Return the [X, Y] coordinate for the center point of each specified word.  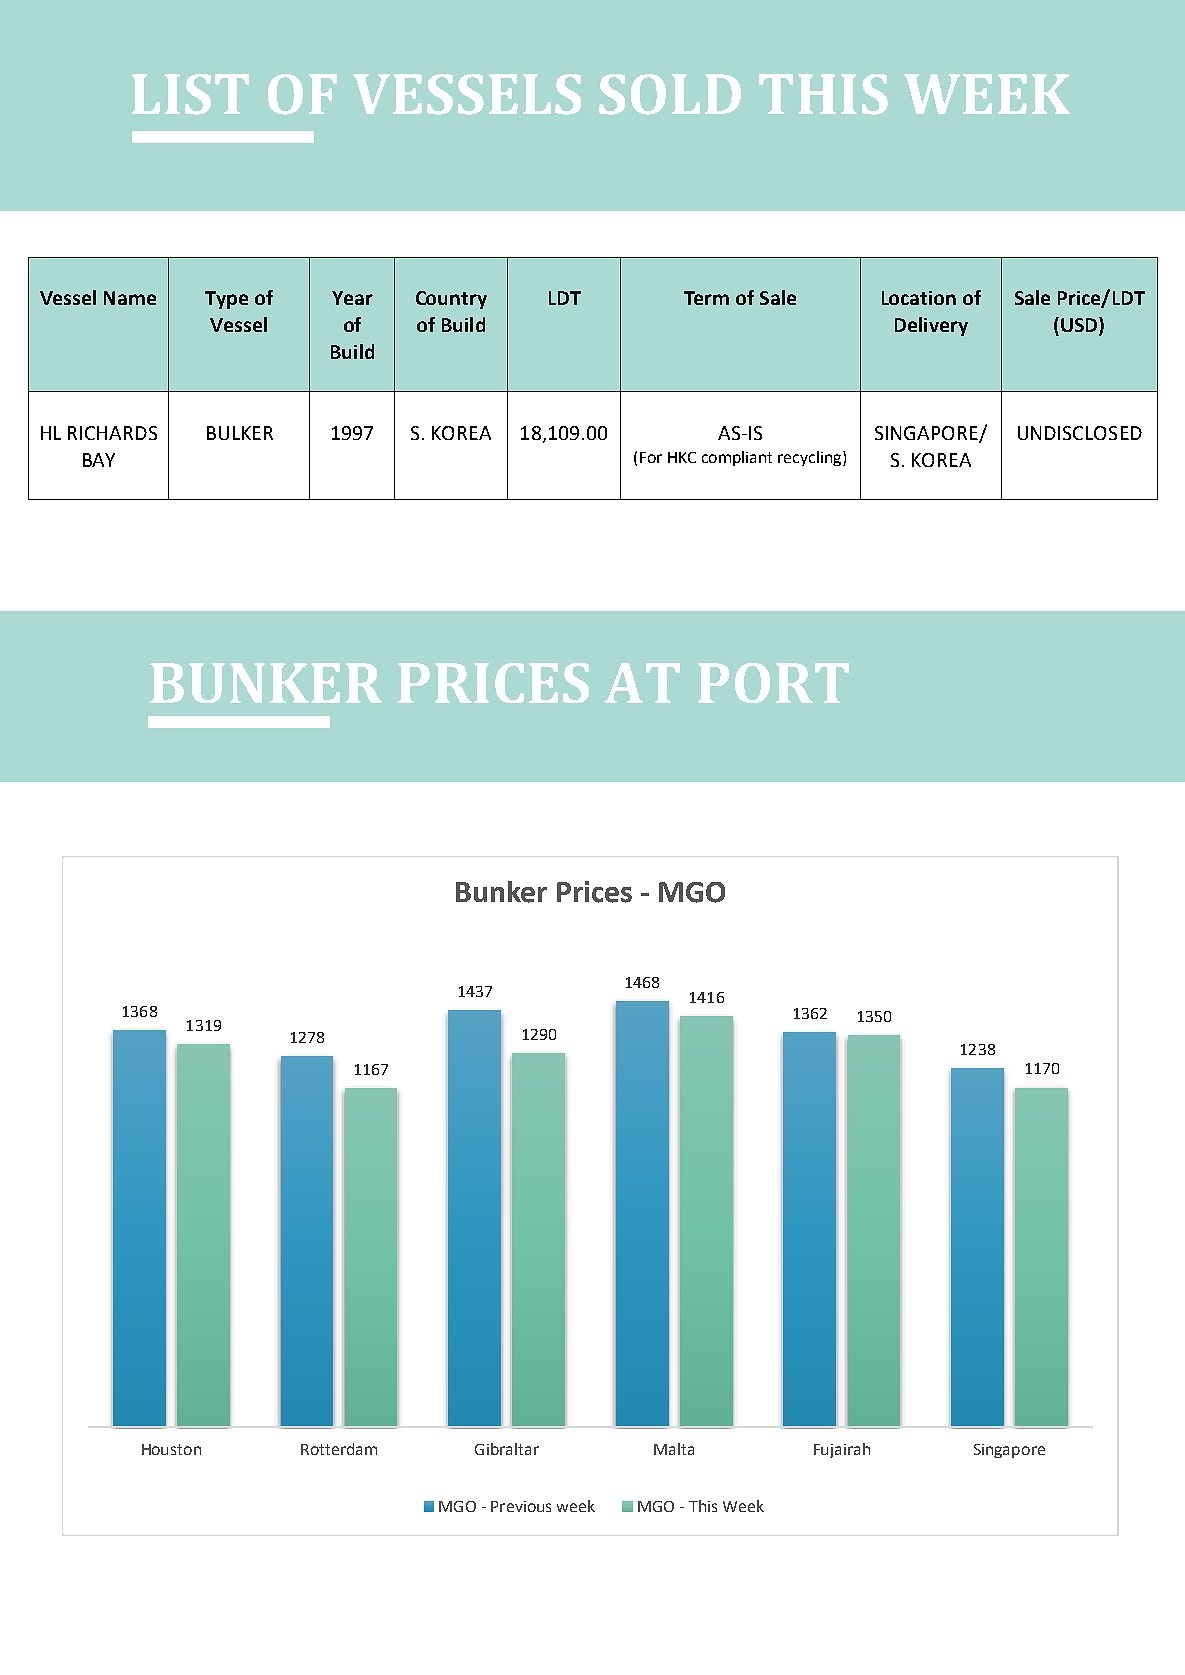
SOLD [670, 94]
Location [919, 298]
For [651, 457]
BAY [99, 460]
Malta [674, 1449]
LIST [190, 94]
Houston [171, 1449]
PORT [773, 683]
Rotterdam [339, 1449]
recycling [811, 458]
